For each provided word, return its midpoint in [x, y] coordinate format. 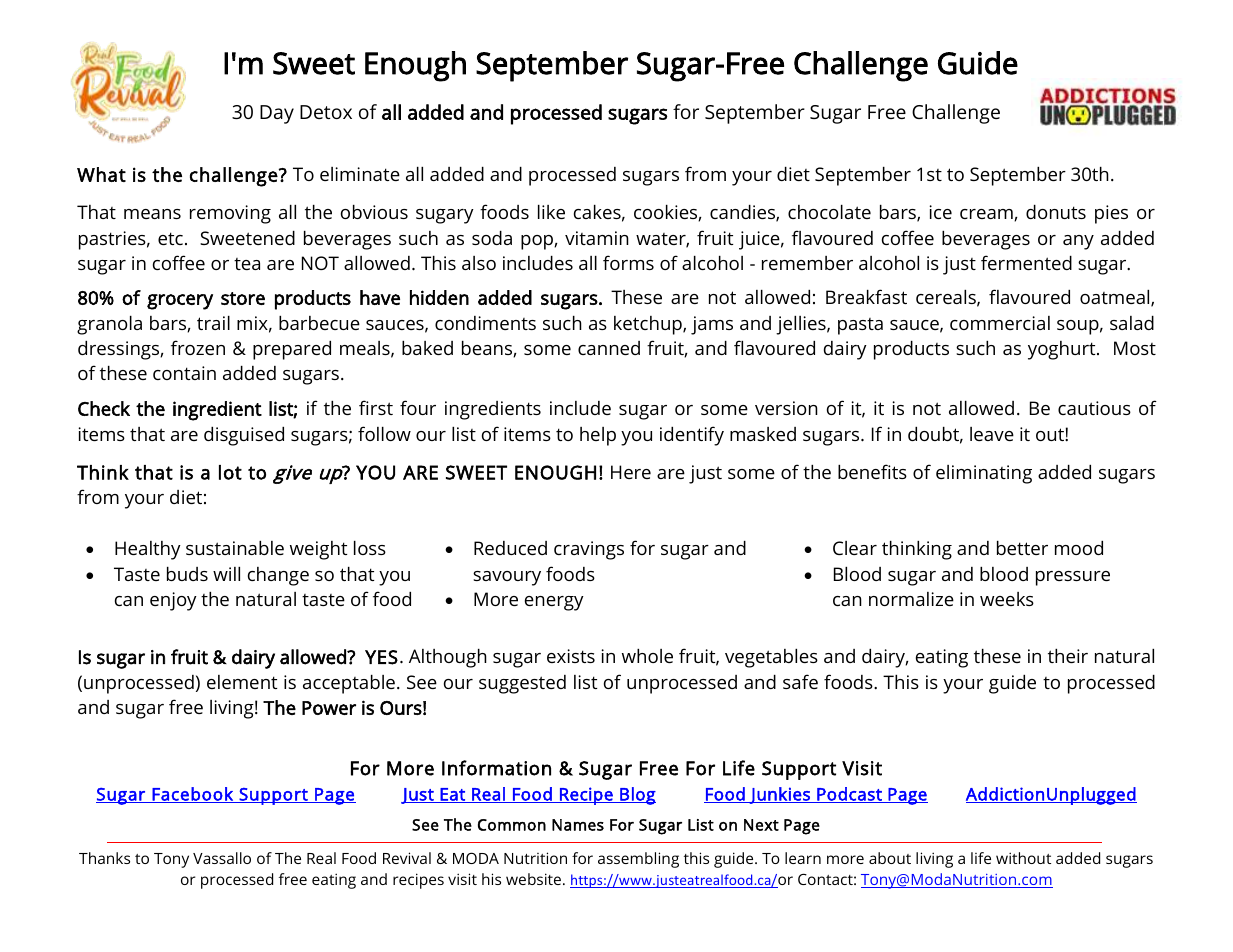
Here [631, 472]
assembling [638, 860]
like [551, 212]
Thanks [104, 858]
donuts [1056, 212]
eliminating [984, 474]
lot [230, 472]
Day [277, 114]
